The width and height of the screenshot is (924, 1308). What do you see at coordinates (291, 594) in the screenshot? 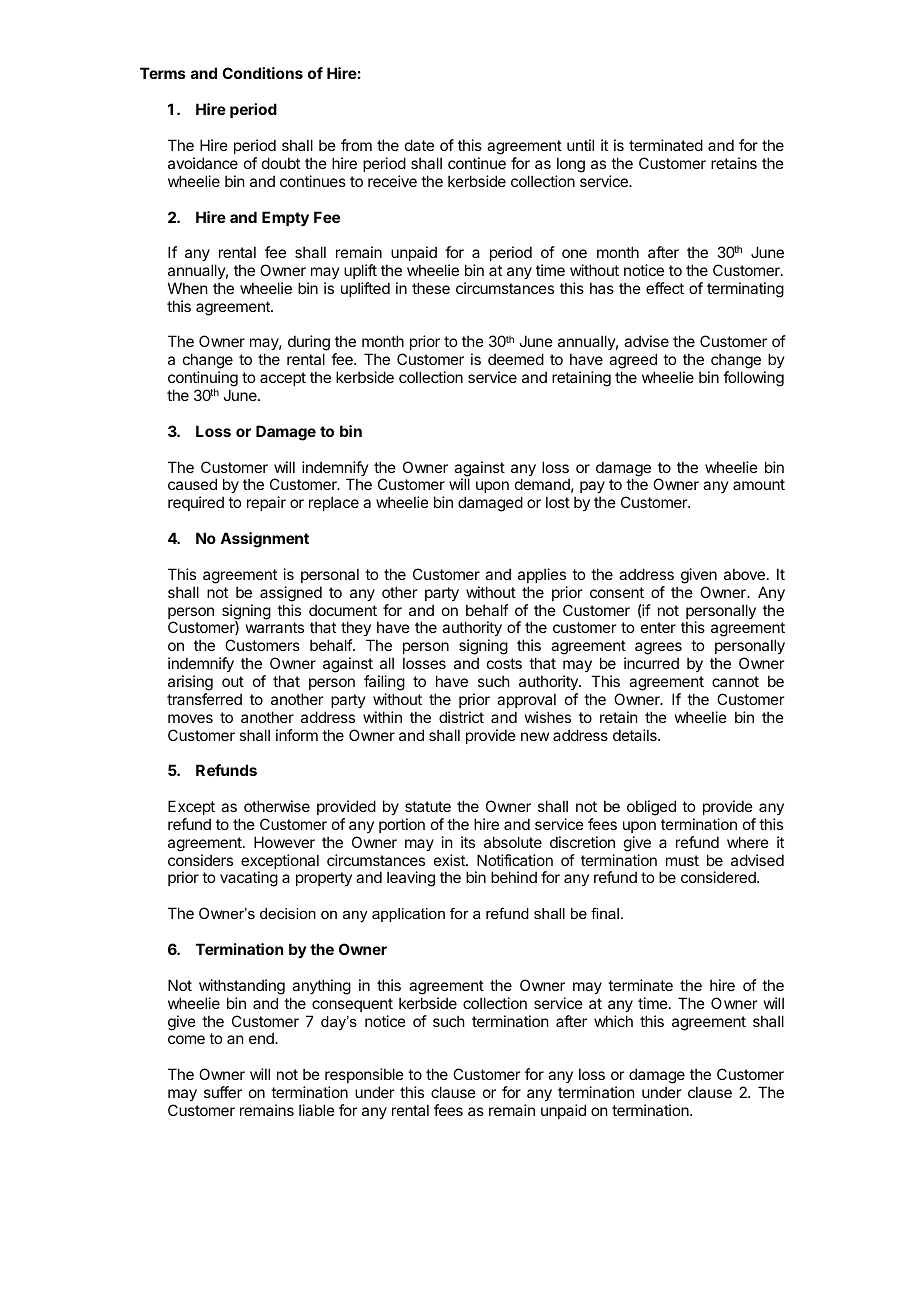
I see `assigned` at bounding box center [291, 594].
